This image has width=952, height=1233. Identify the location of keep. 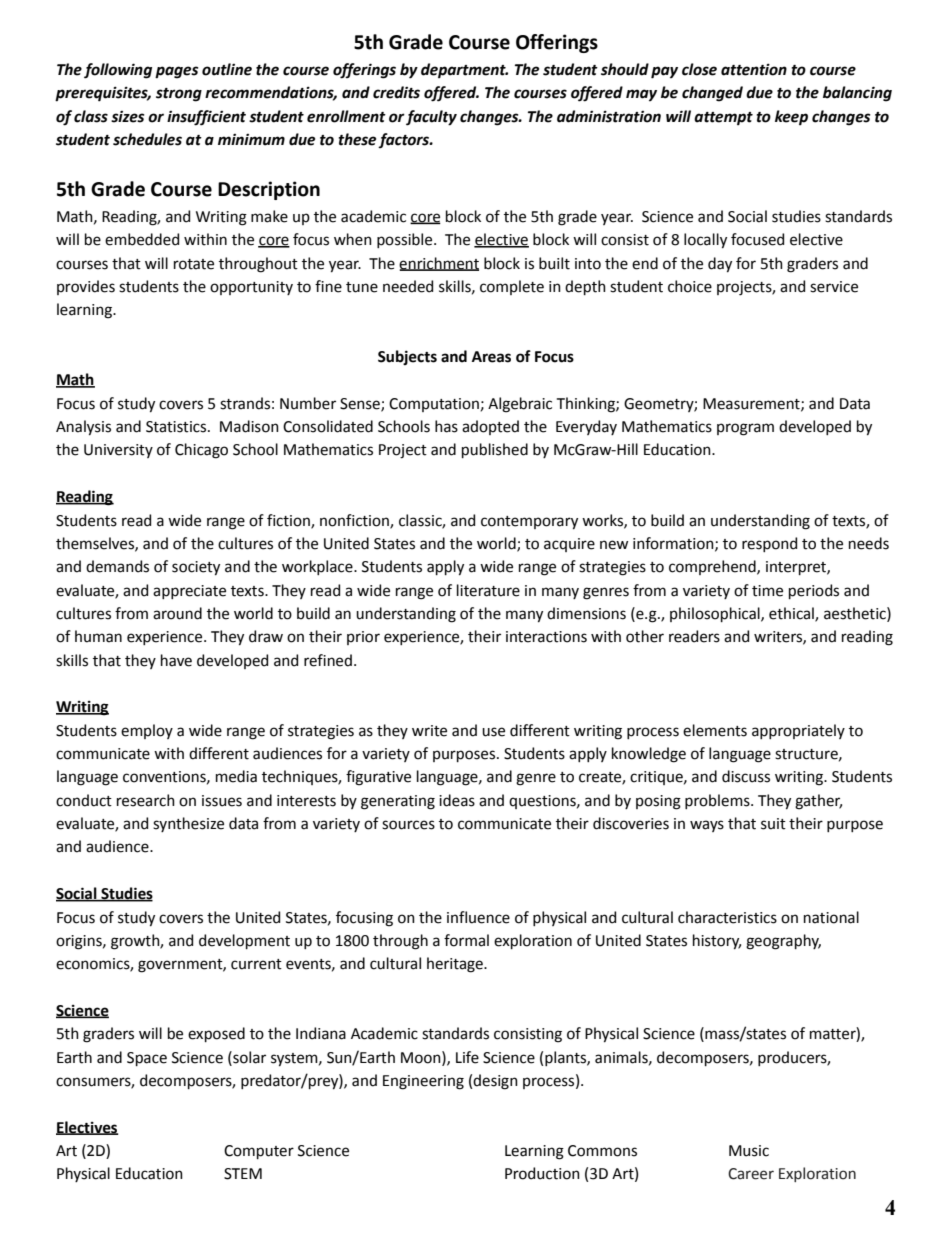
(791, 117).
